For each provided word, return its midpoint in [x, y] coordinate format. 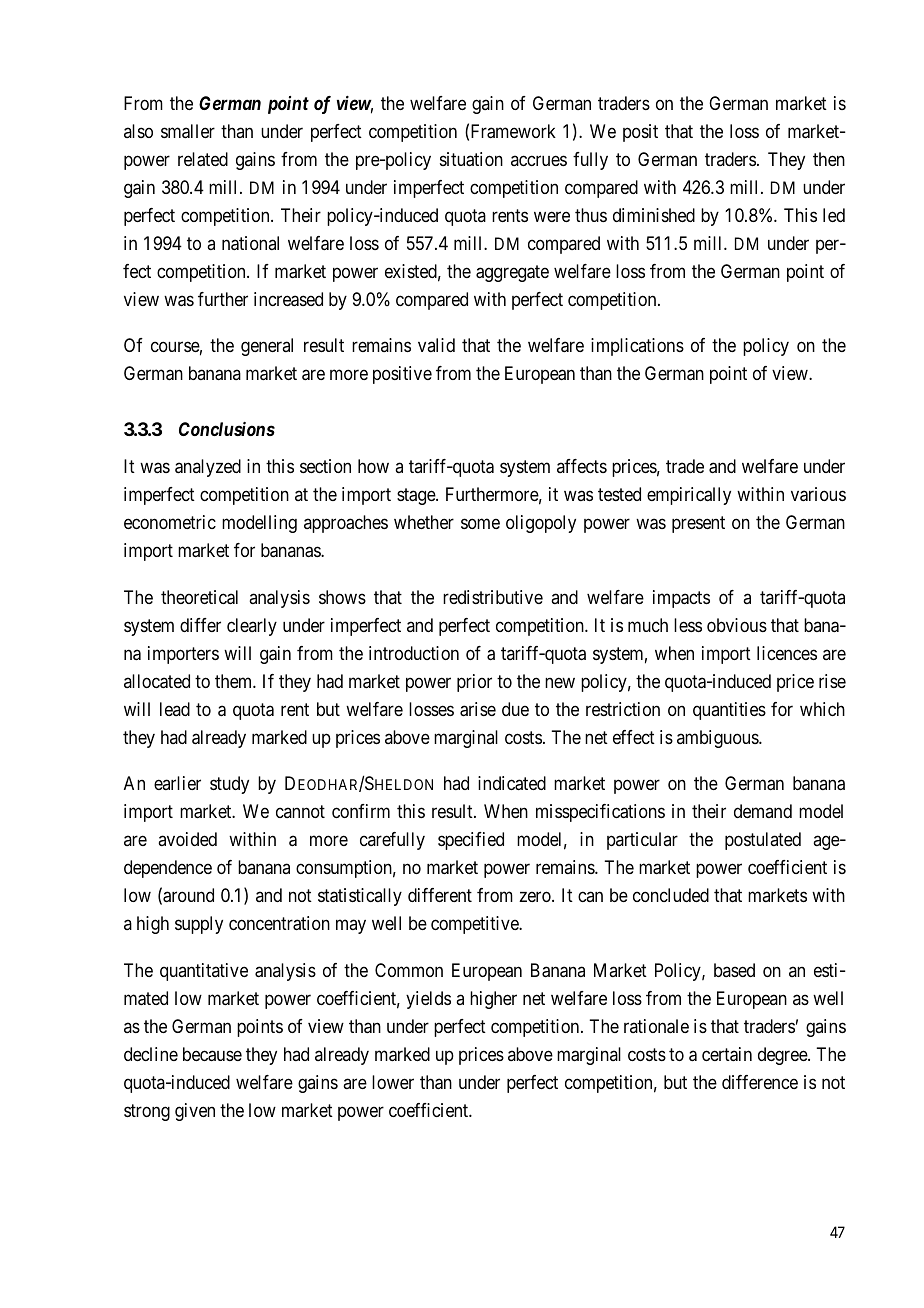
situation [471, 159]
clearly [252, 627]
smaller [188, 131]
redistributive [493, 597]
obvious [737, 625]
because [212, 1054]
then [829, 159]
